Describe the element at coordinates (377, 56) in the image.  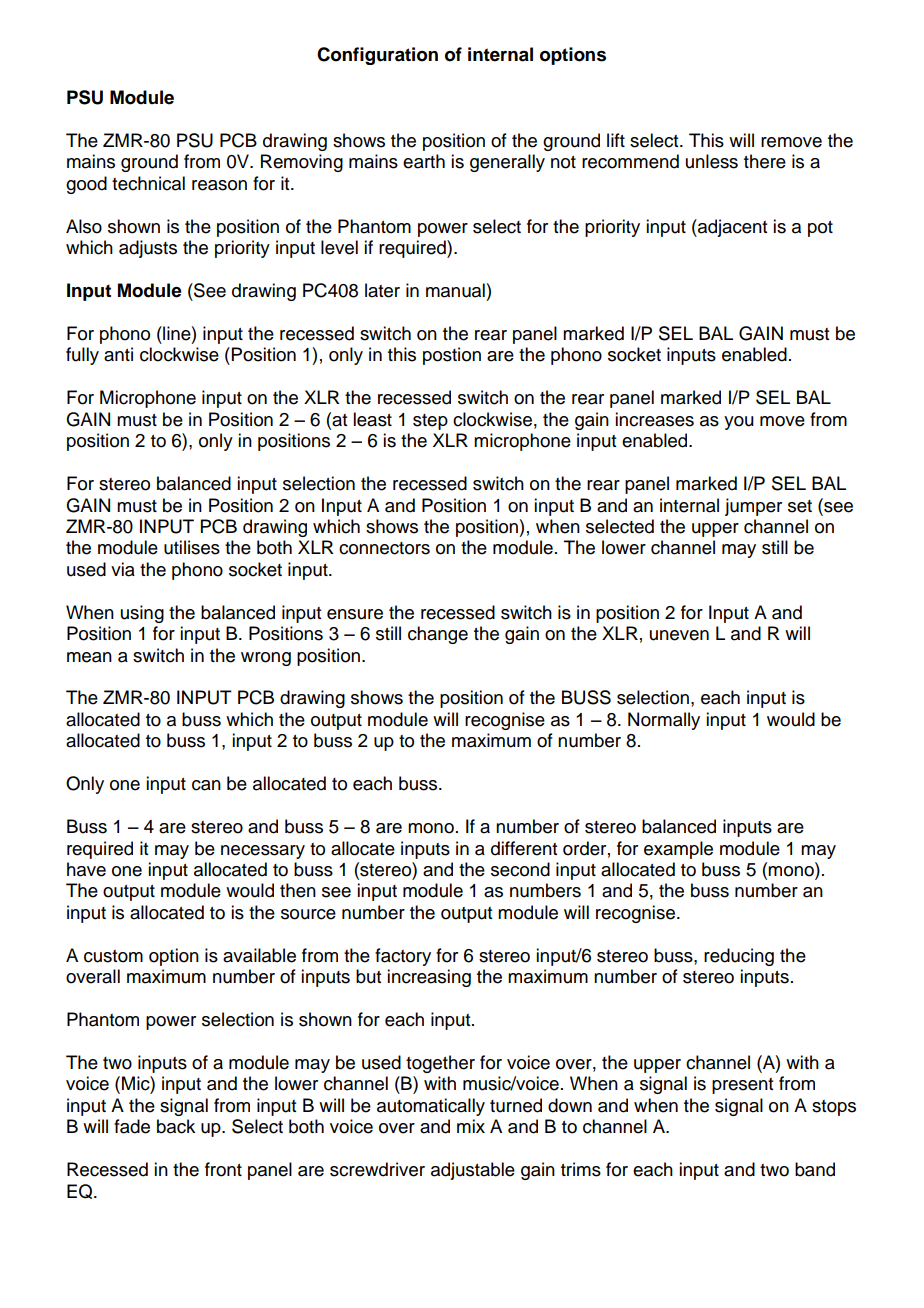
I see `Configuration` at that location.
